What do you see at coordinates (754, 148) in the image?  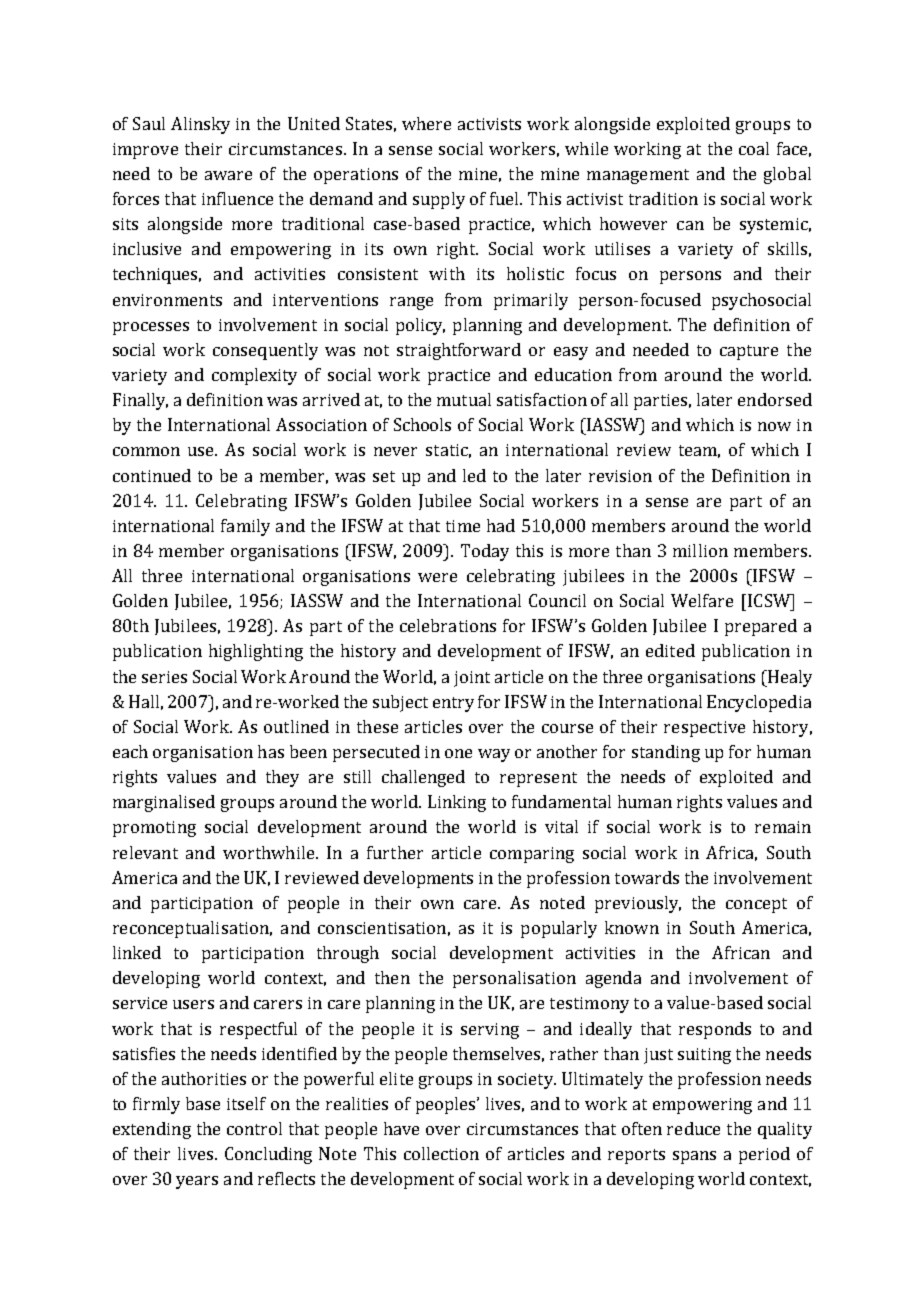 I see `coal` at bounding box center [754, 148].
